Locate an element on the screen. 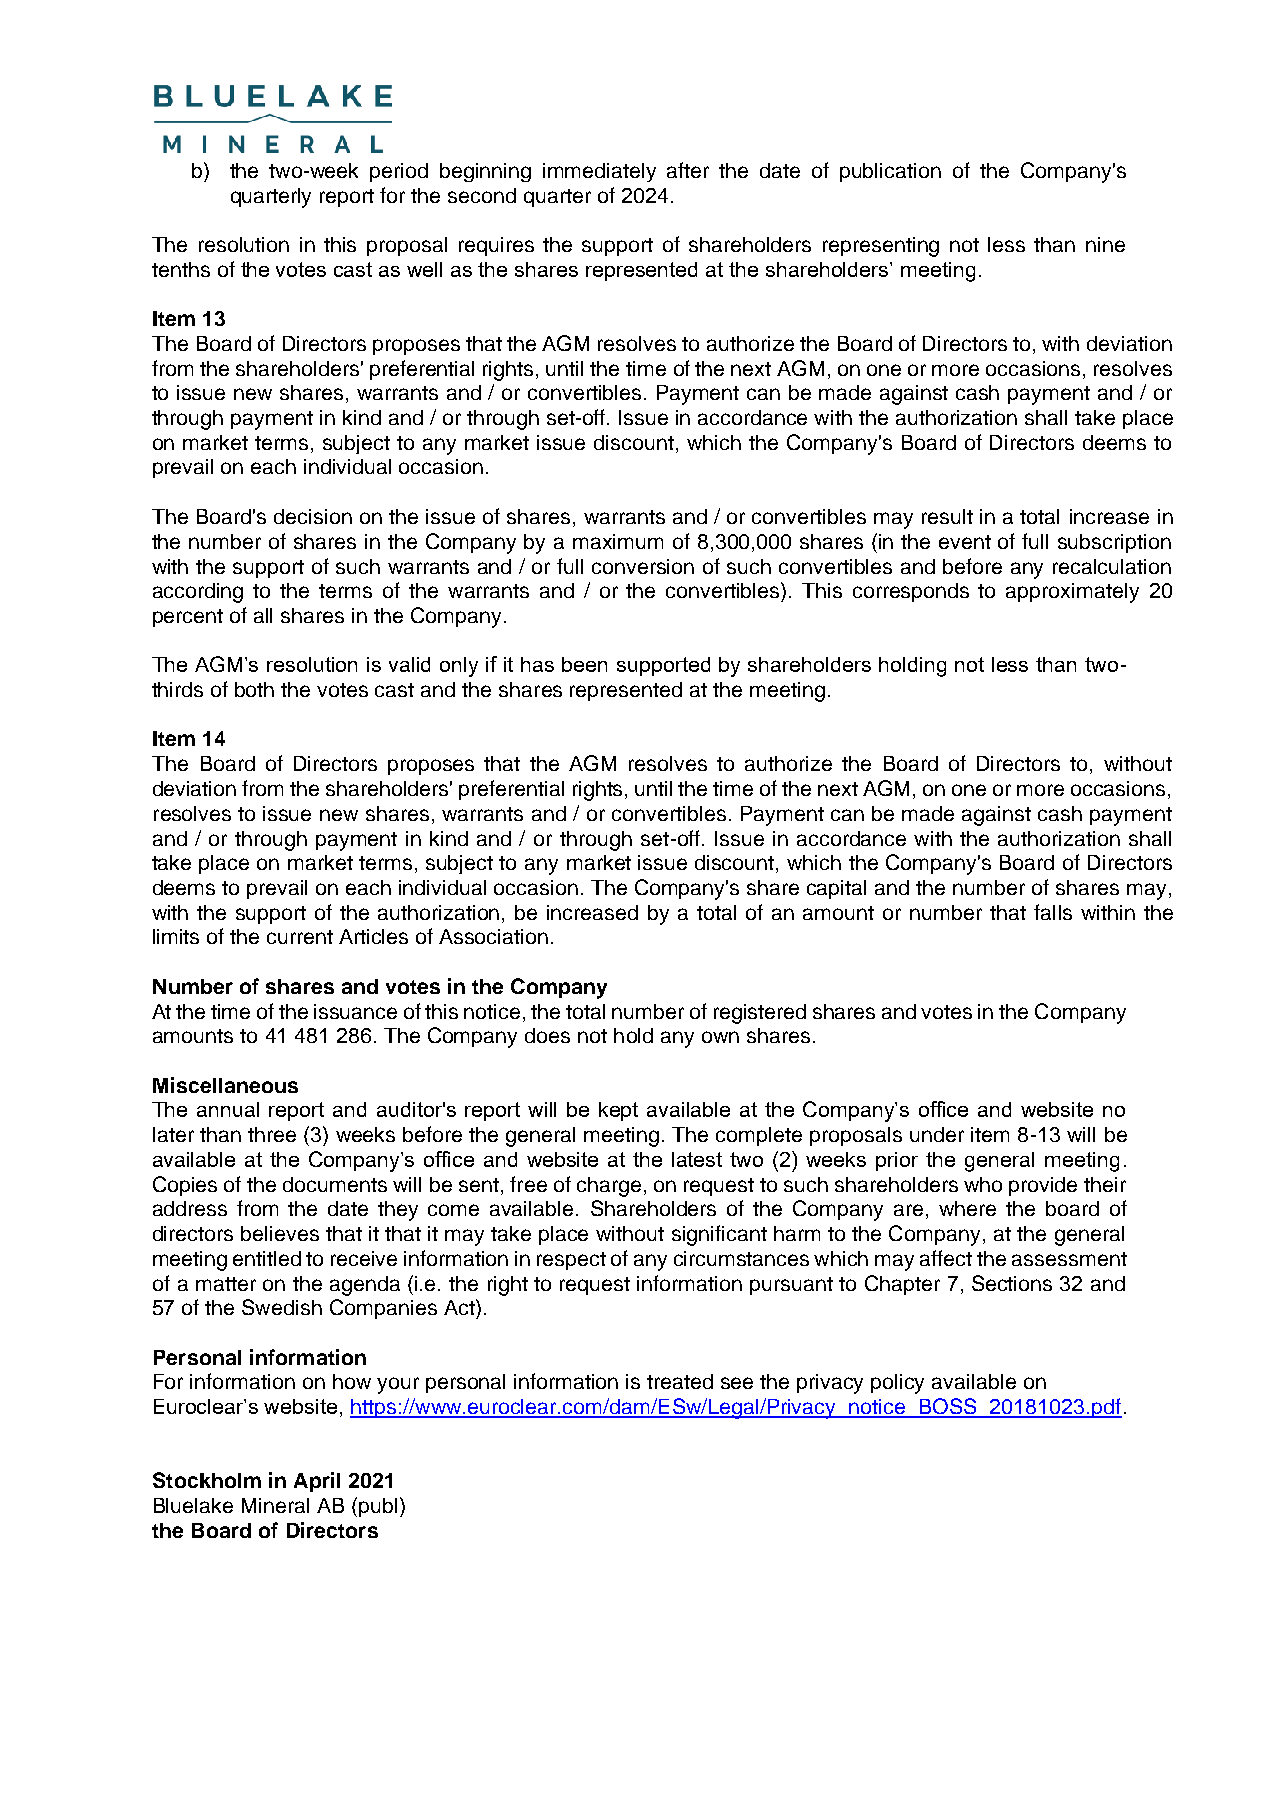  period is located at coordinates (399, 172).
